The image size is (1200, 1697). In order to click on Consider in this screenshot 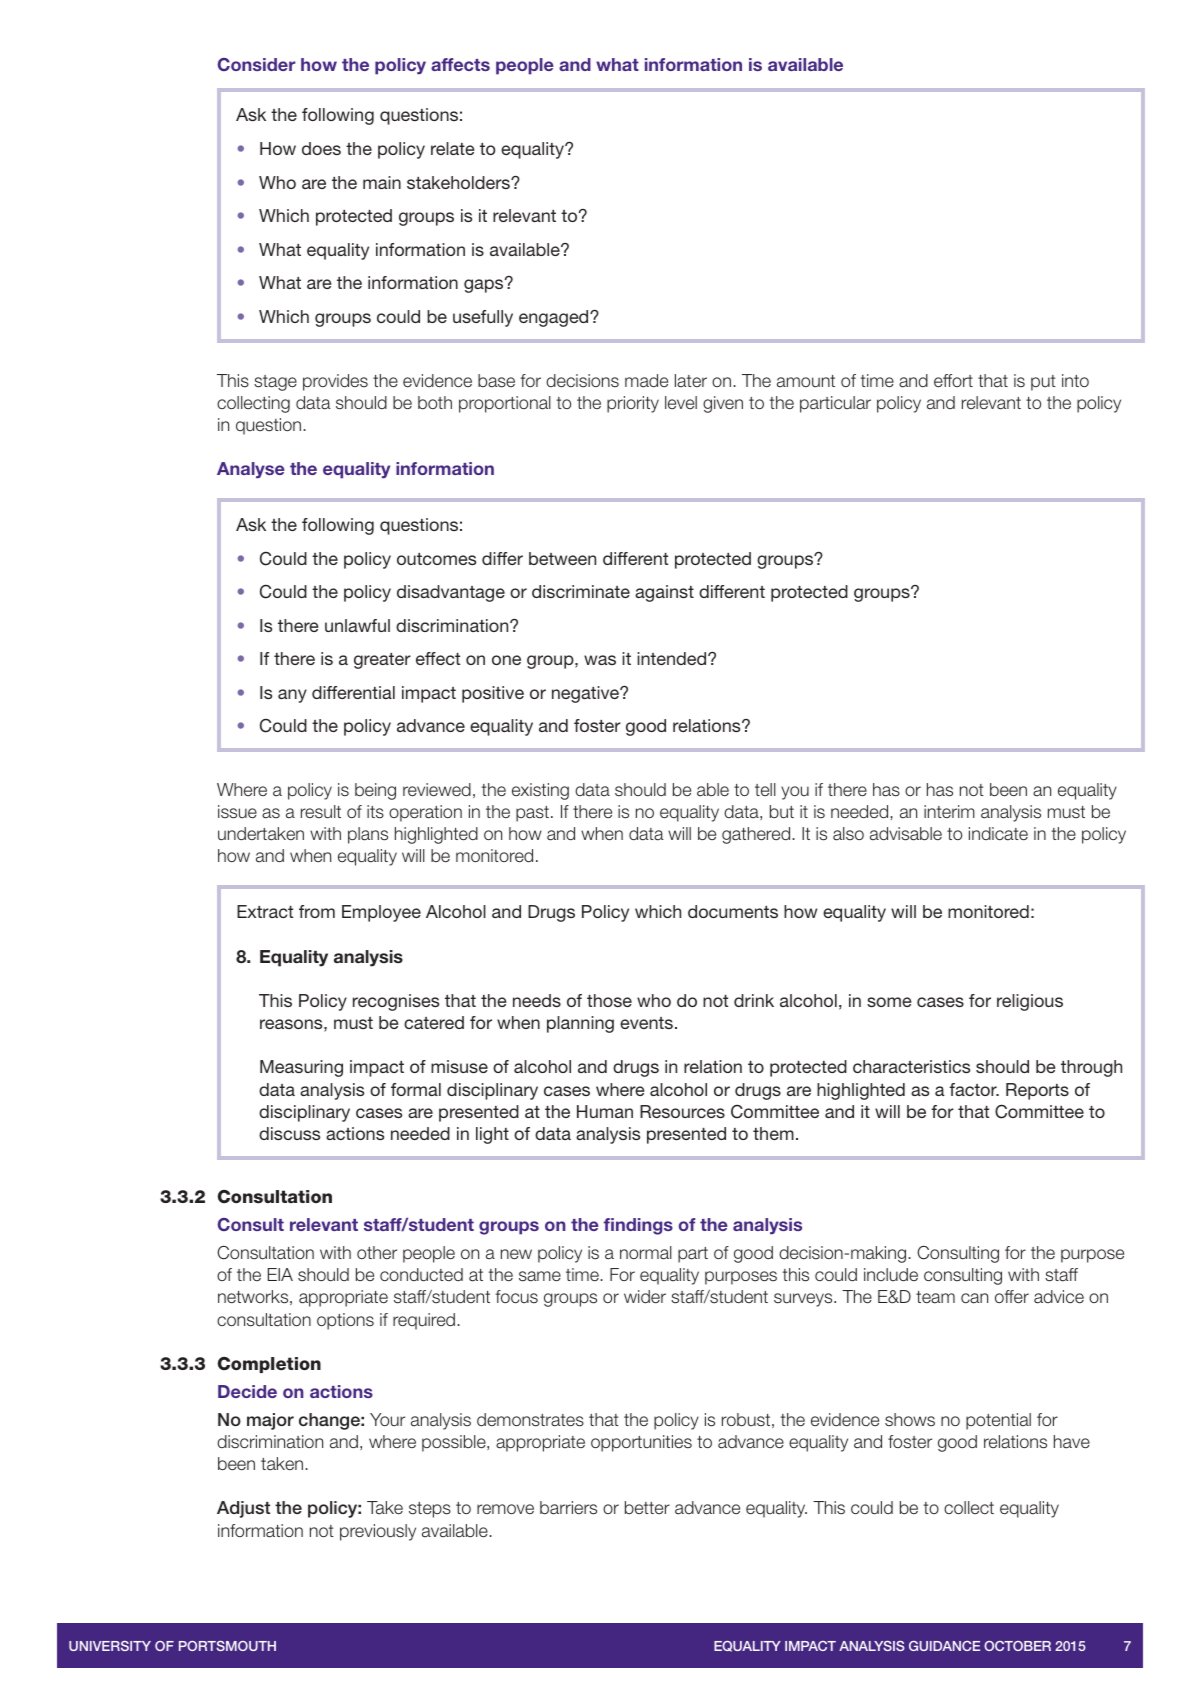, I will do `click(257, 64)`.
